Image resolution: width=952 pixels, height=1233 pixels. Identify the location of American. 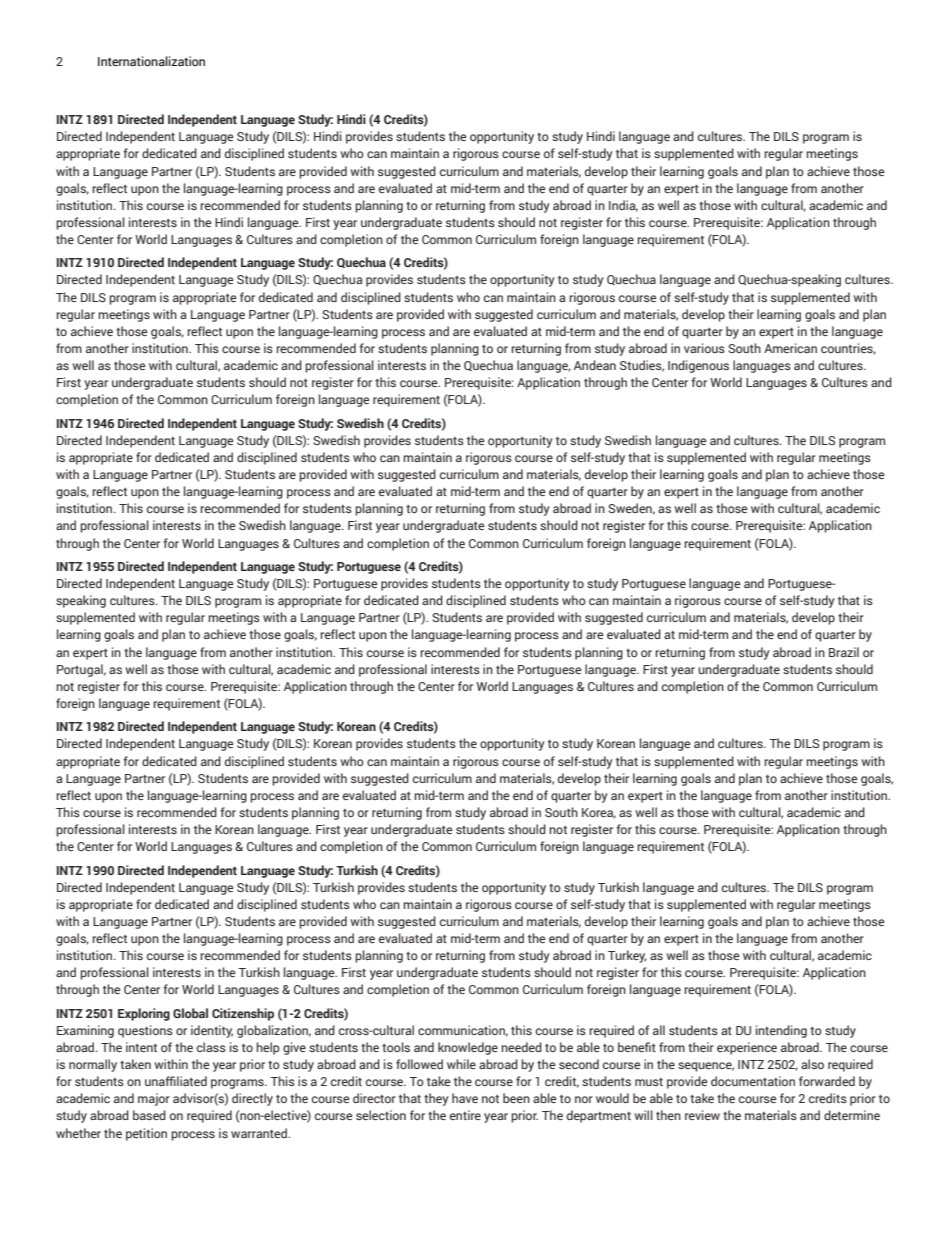
(790, 348).
